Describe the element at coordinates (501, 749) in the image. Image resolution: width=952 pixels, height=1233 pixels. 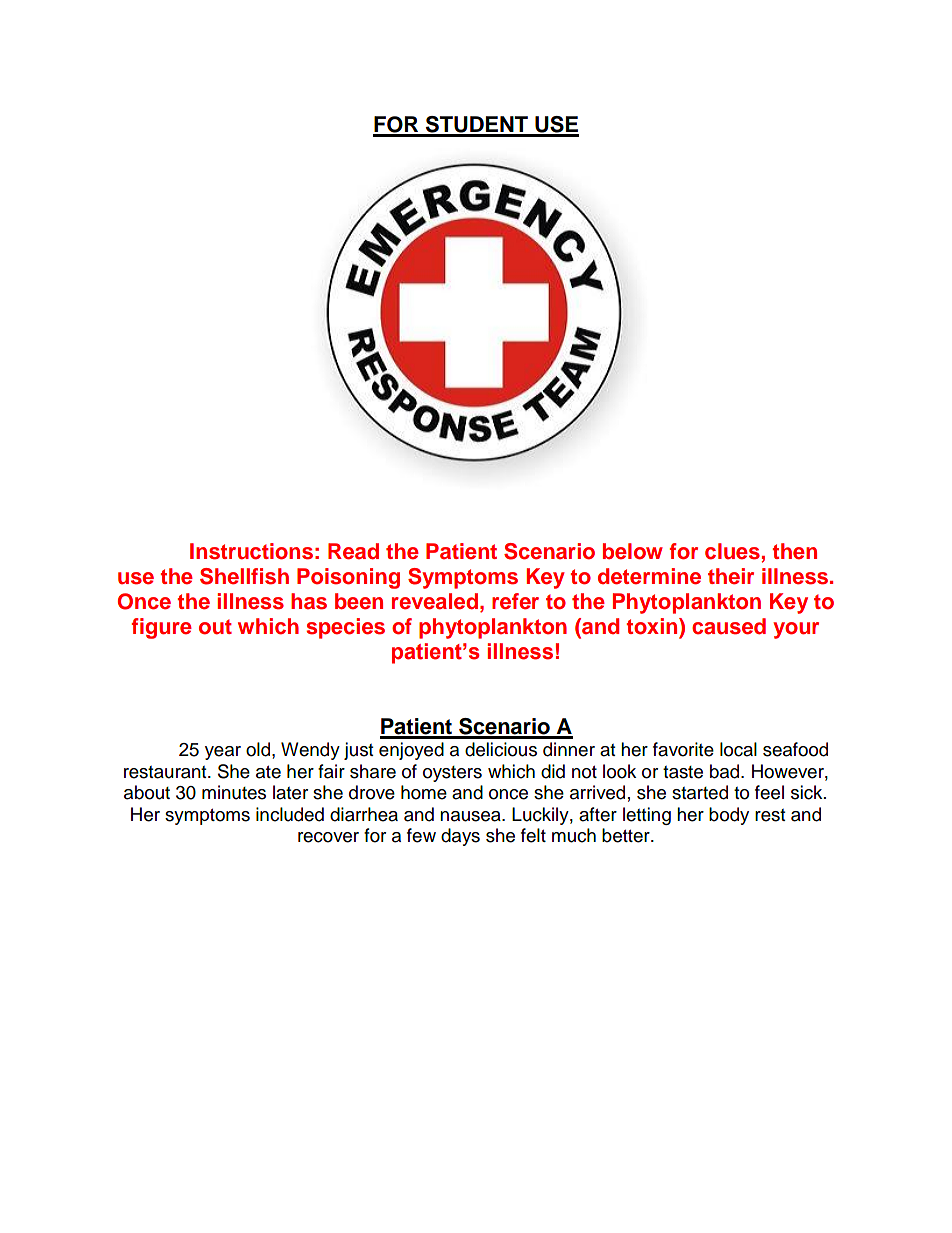
I see `delicious` at that location.
